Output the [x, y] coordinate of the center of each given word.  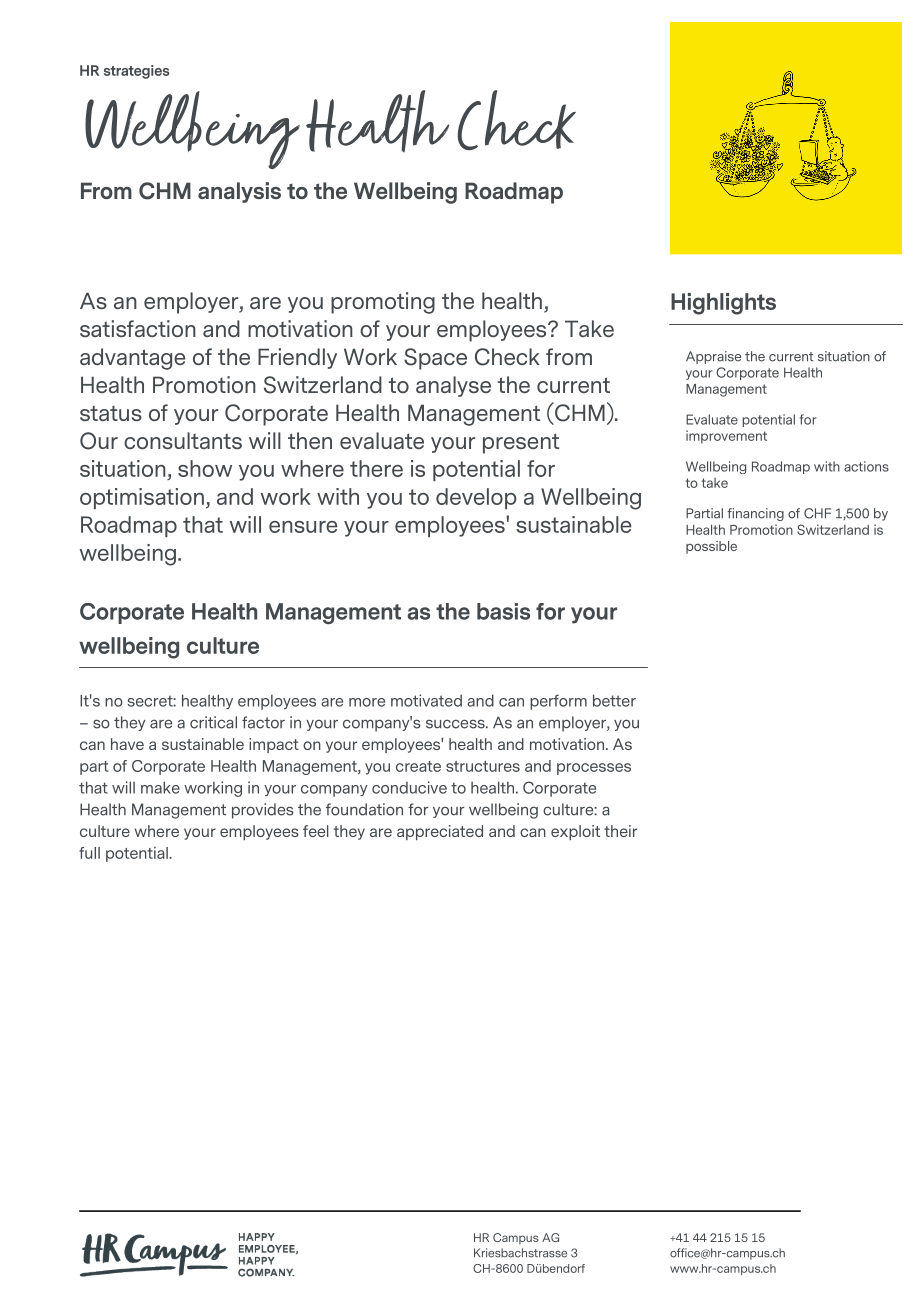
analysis [239, 192]
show [205, 468]
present [521, 443]
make [160, 787]
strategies [137, 72]
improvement [726, 437]
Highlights [723, 304]
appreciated [440, 832]
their [620, 831]
